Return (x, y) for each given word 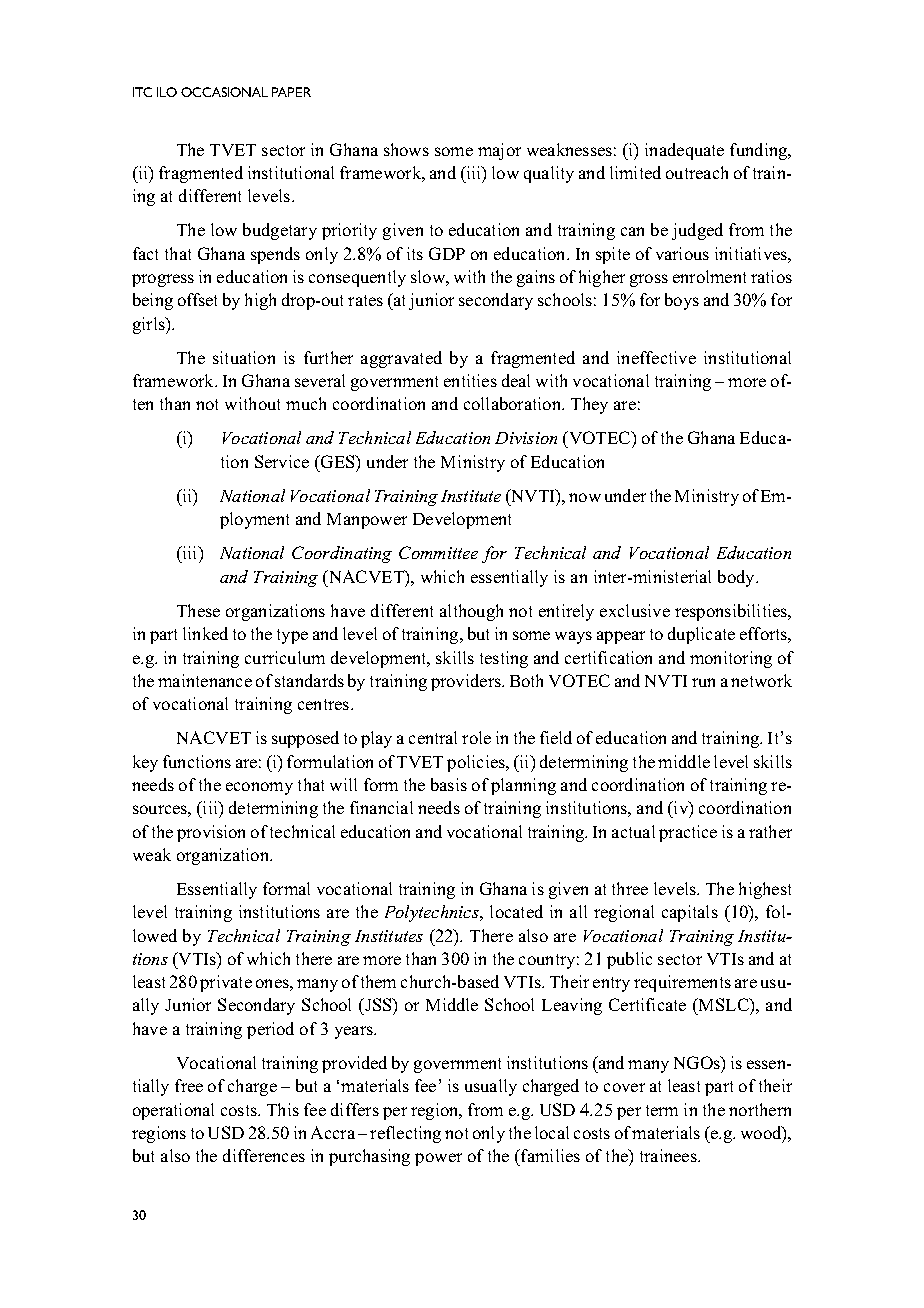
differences (264, 1155)
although (471, 612)
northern (760, 1109)
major (499, 151)
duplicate (701, 635)
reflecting (405, 1134)
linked (205, 633)
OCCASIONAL (224, 92)
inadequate (684, 151)
